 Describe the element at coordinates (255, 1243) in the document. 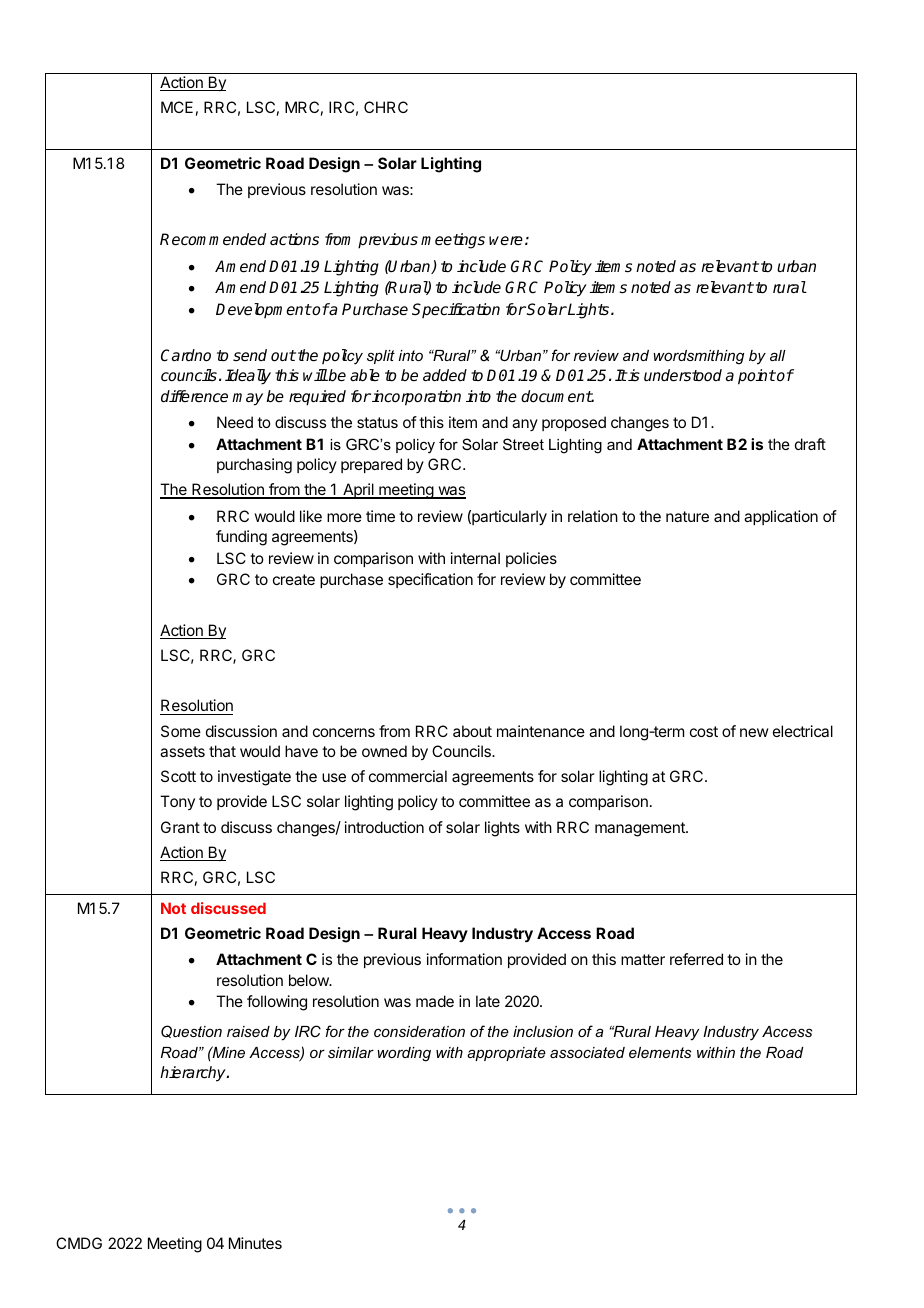

I see `Minutes` at that location.
